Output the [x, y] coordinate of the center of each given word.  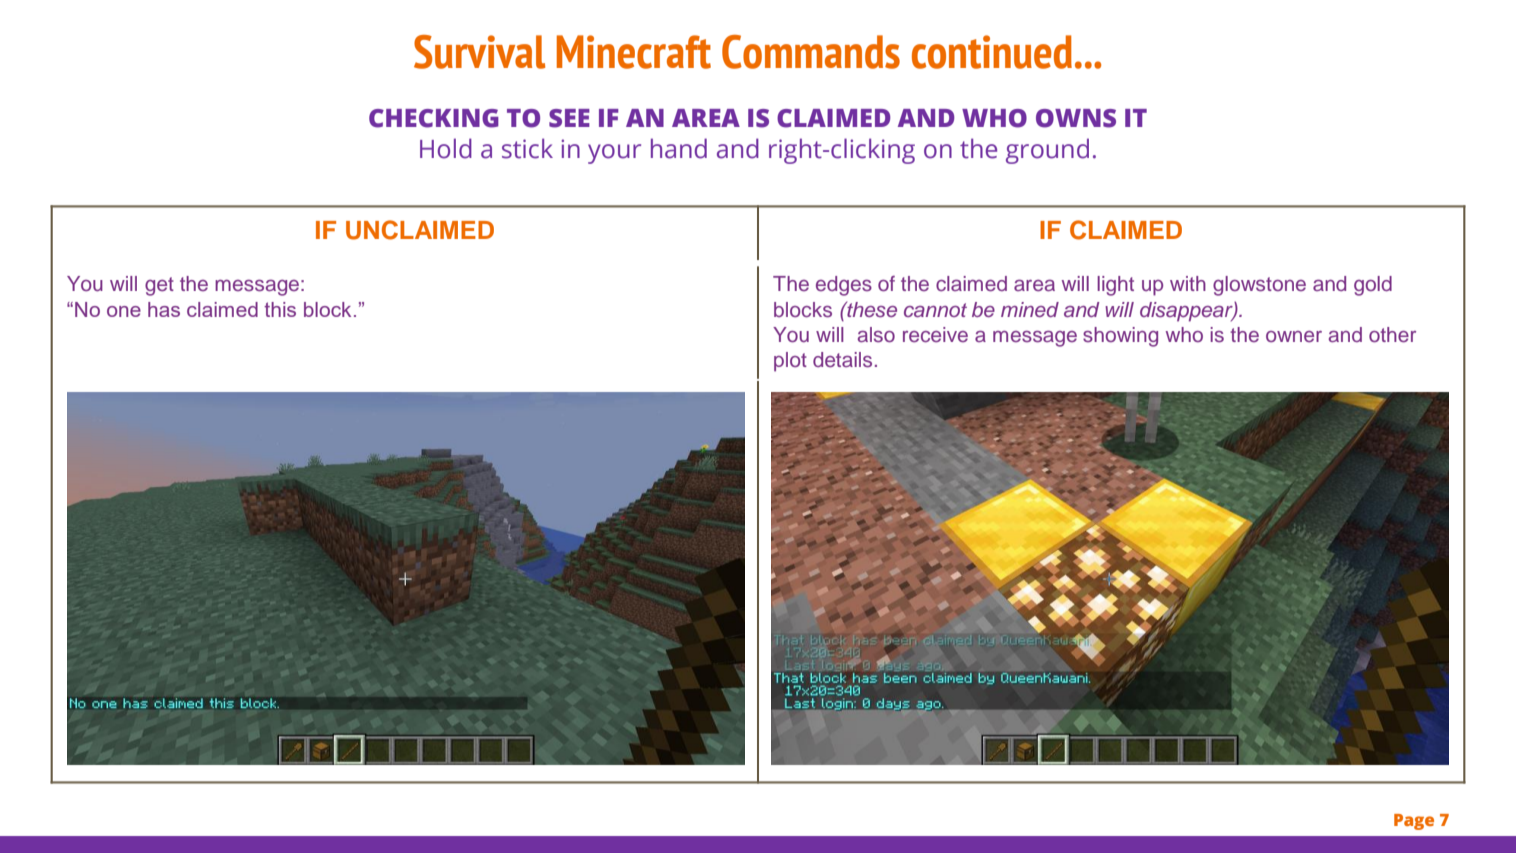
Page [1414, 822]
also [876, 335]
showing [1120, 337]
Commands [811, 52]
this [280, 309]
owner [1294, 337]
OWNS [1076, 118]
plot [790, 362]
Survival [479, 52]
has [164, 309]
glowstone [1259, 286]
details [842, 360]
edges [844, 286]
